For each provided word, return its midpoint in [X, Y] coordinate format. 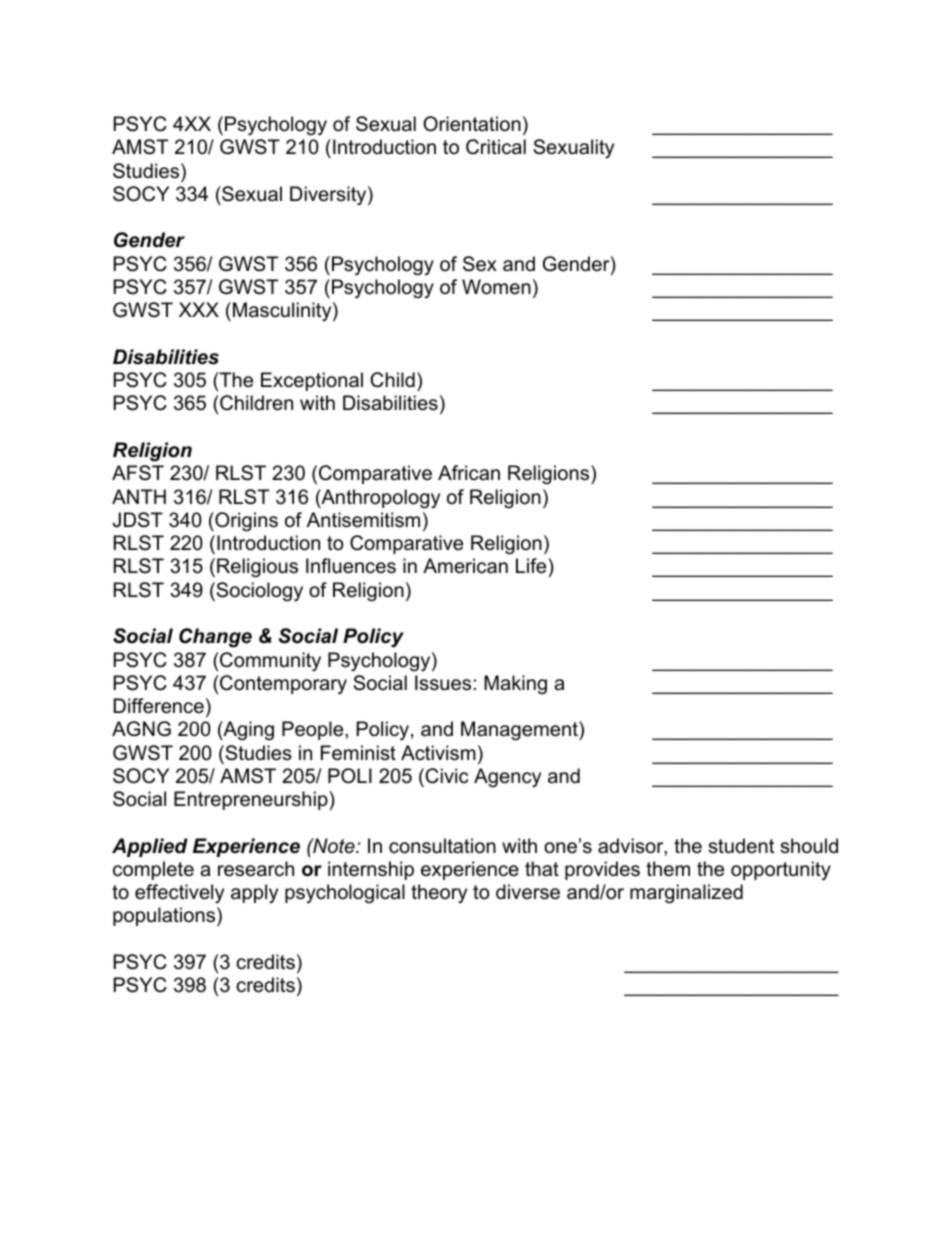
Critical [496, 147]
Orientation [472, 124]
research [256, 869]
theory [439, 893]
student [741, 846]
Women [496, 287]
